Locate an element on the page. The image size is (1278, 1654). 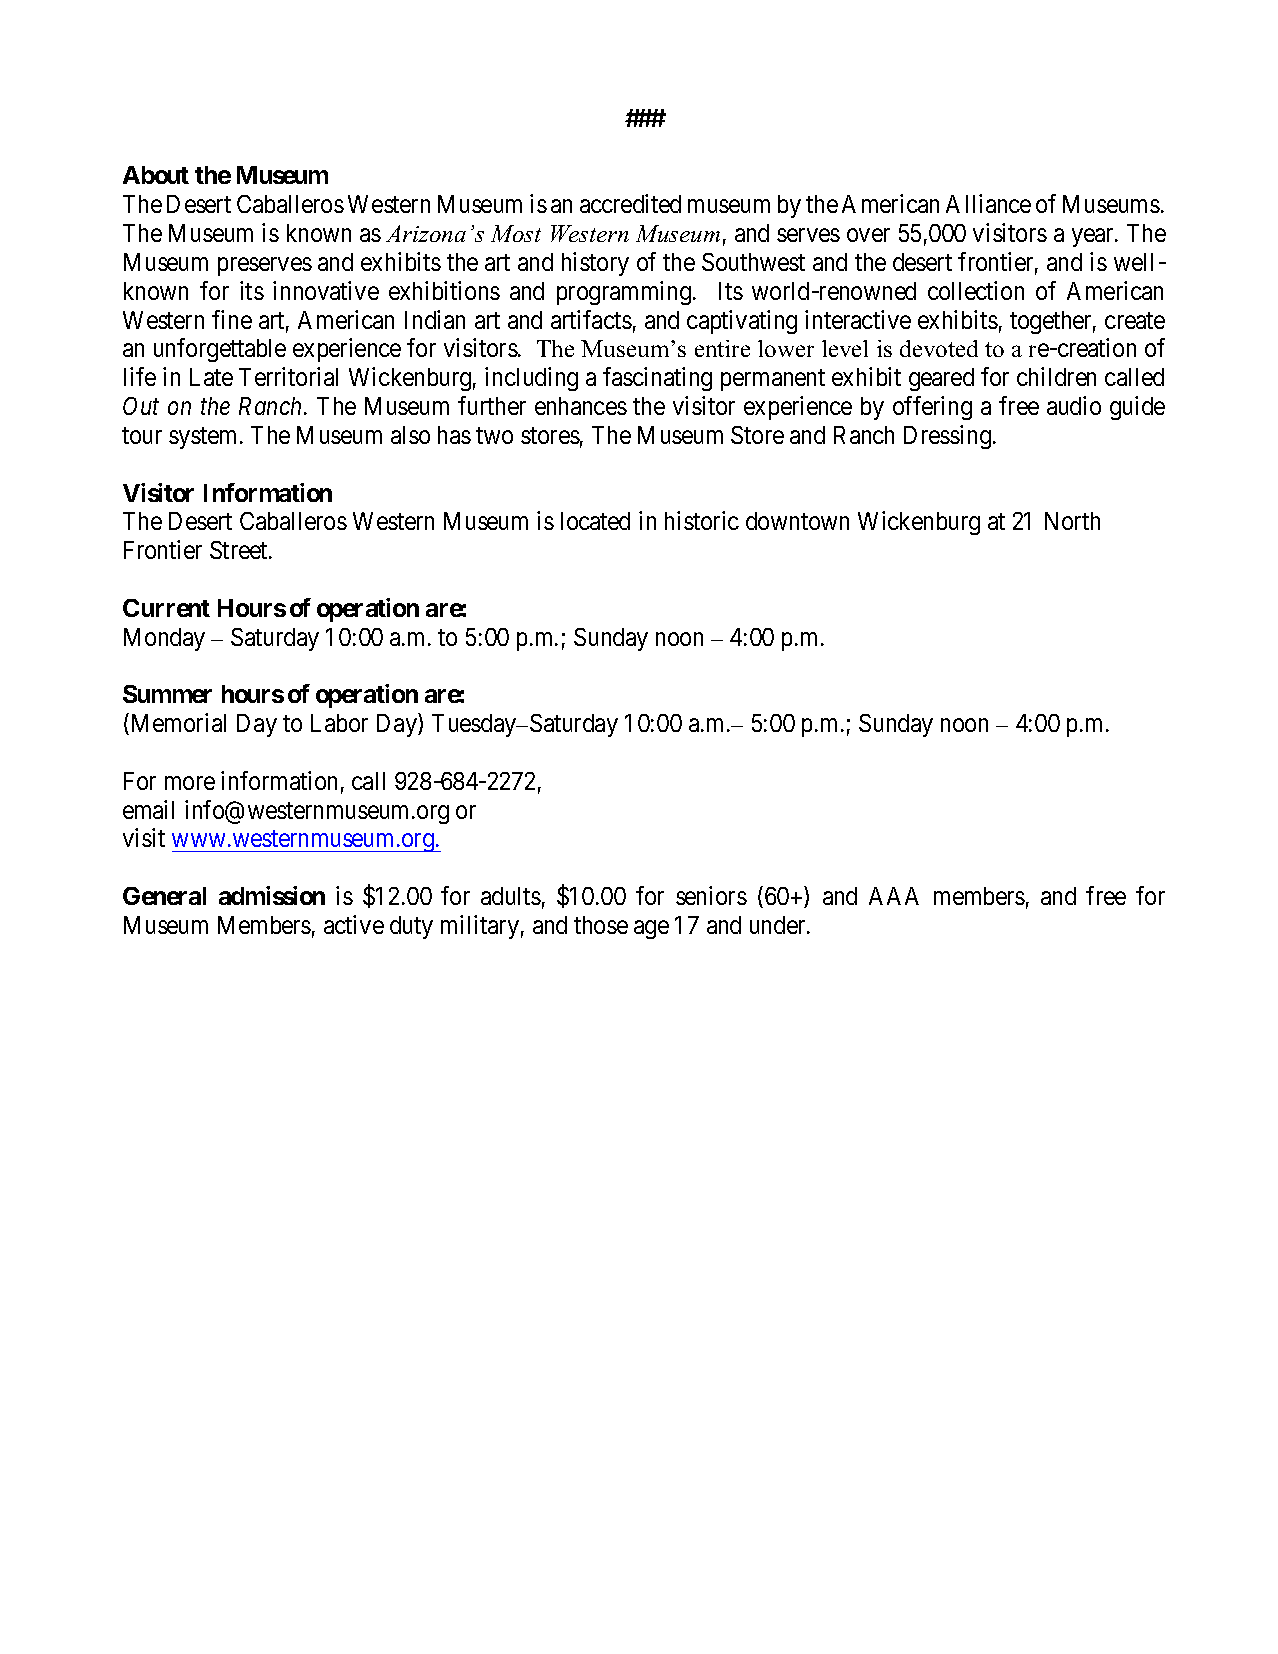
Summer is located at coordinates (167, 694).
